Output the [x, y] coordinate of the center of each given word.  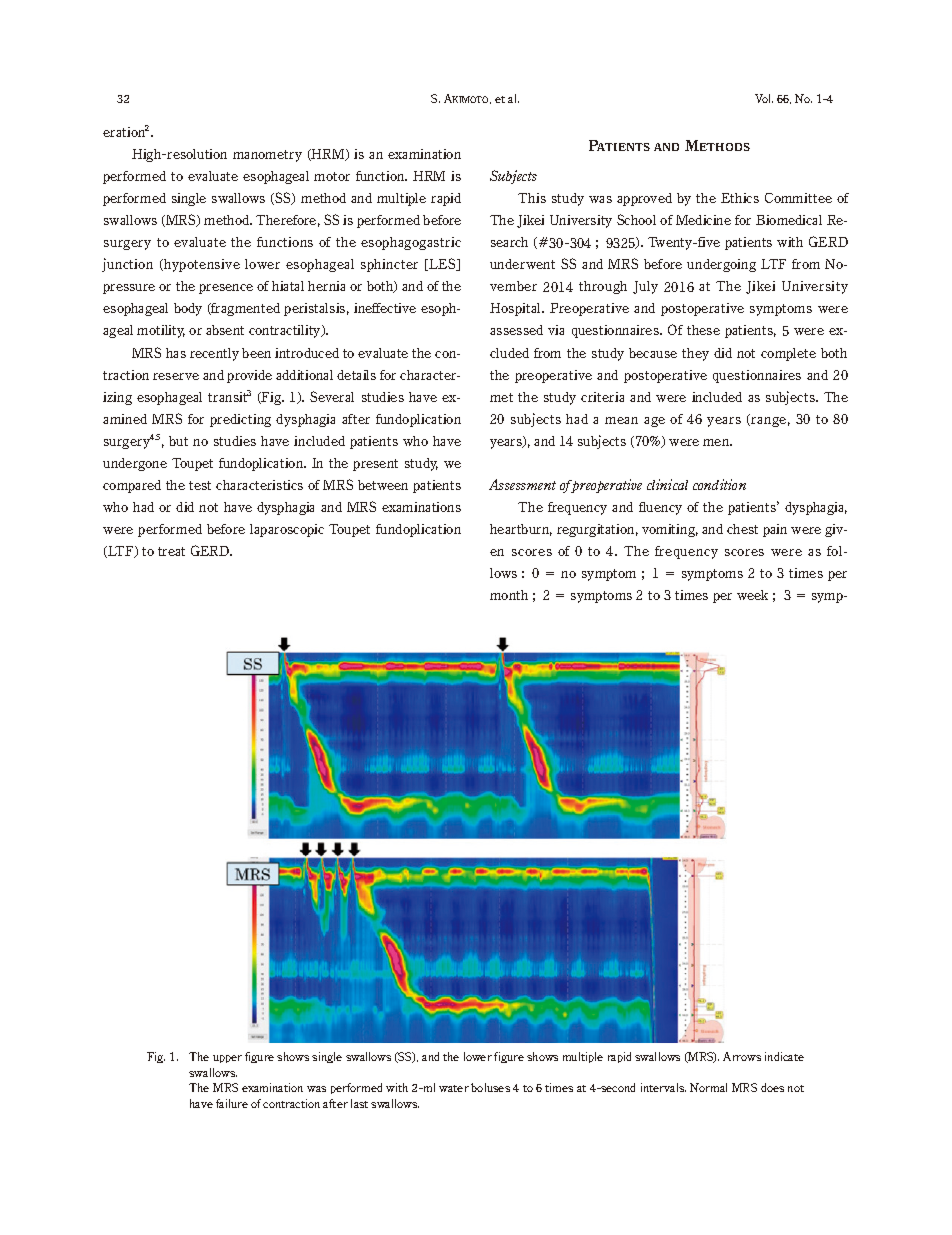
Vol [764, 98]
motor [332, 176]
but [178, 441]
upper [227, 1059]
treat [171, 551]
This [532, 198]
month [509, 595]
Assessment [522, 484]
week [752, 595]
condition [719, 484]
